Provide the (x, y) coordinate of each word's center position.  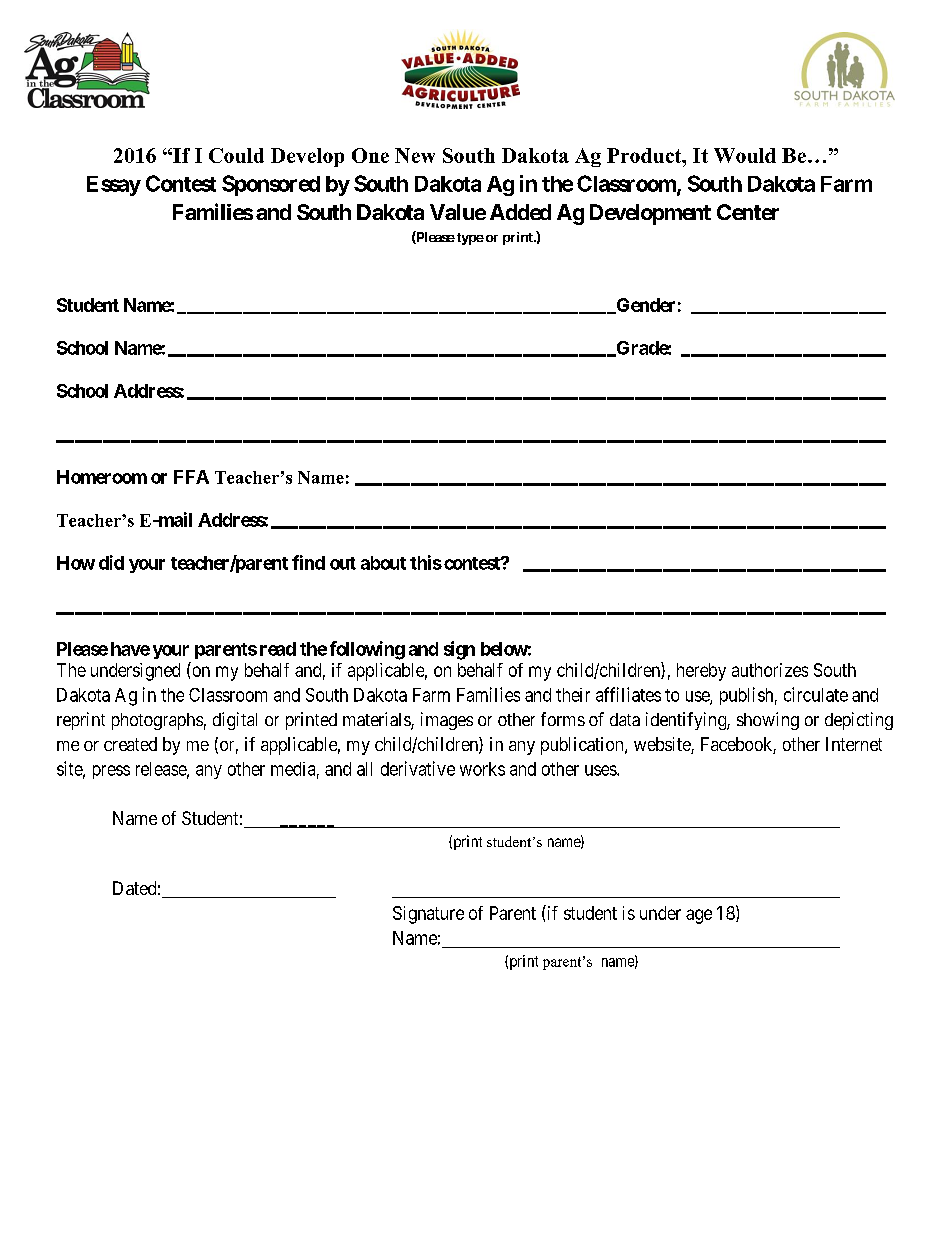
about (383, 563)
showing (768, 721)
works (482, 769)
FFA (191, 477)
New (415, 155)
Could (236, 155)
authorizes (770, 670)
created (130, 744)
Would (745, 155)
